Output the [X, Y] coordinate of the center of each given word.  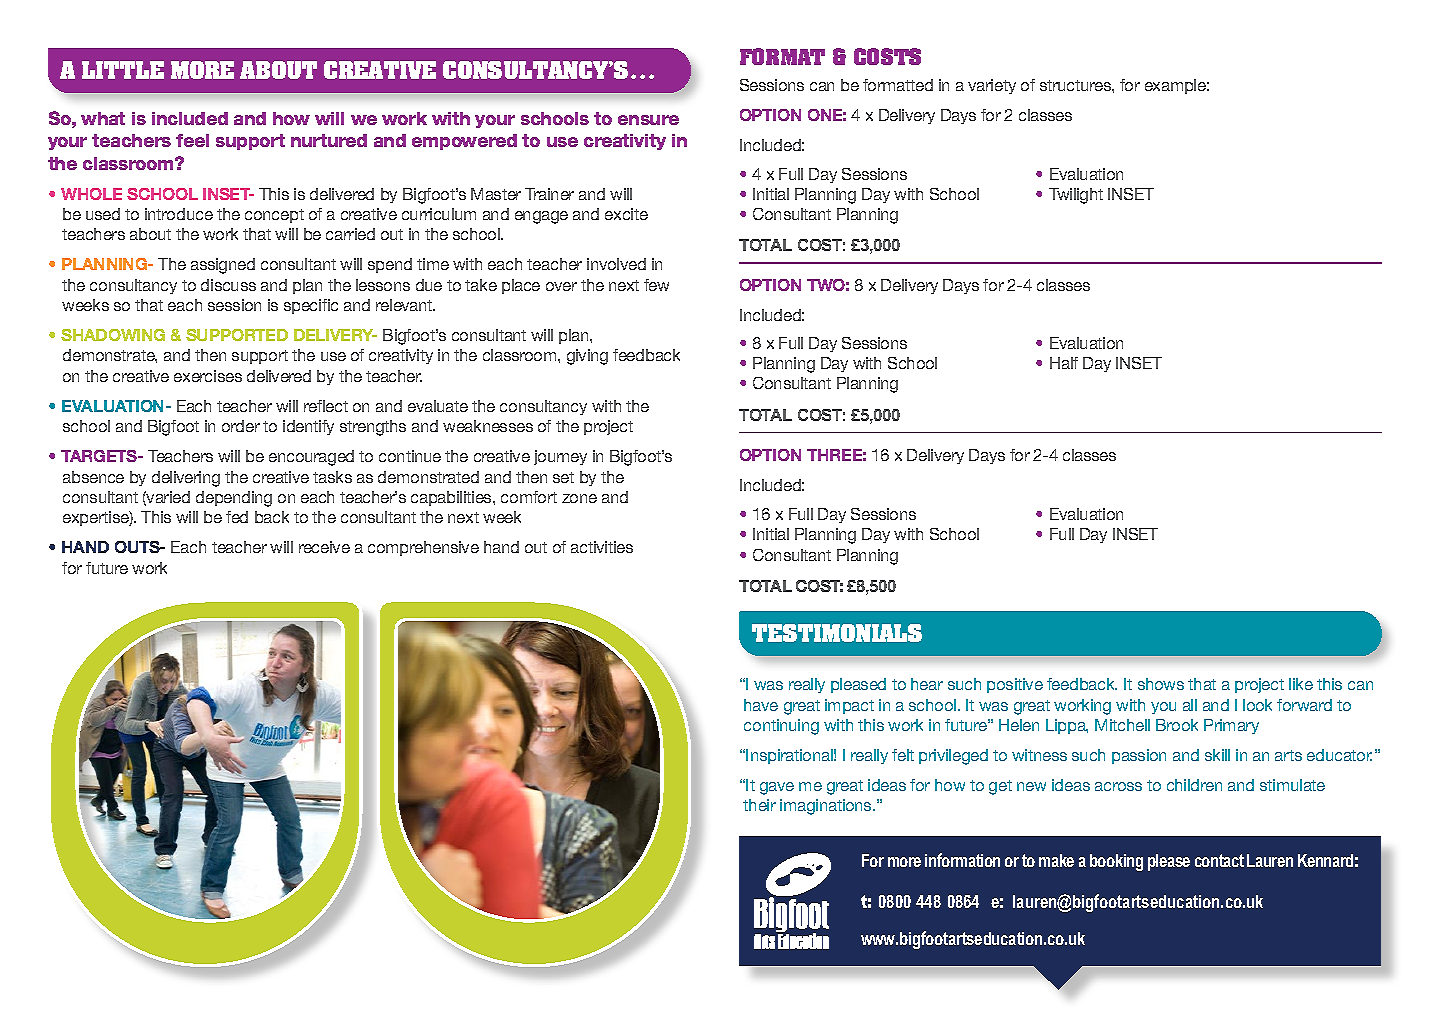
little [123, 70]
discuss [228, 285]
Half [1064, 363]
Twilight [1076, 196]
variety [992, 86]
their [759, 805]
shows [1161, 684]
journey [560, 457]
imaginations [827, 807]
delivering [186, 479]
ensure [648, 120]
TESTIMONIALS [837, 633]
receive [324, 547]
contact [1219, 860]
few [656, 285]
